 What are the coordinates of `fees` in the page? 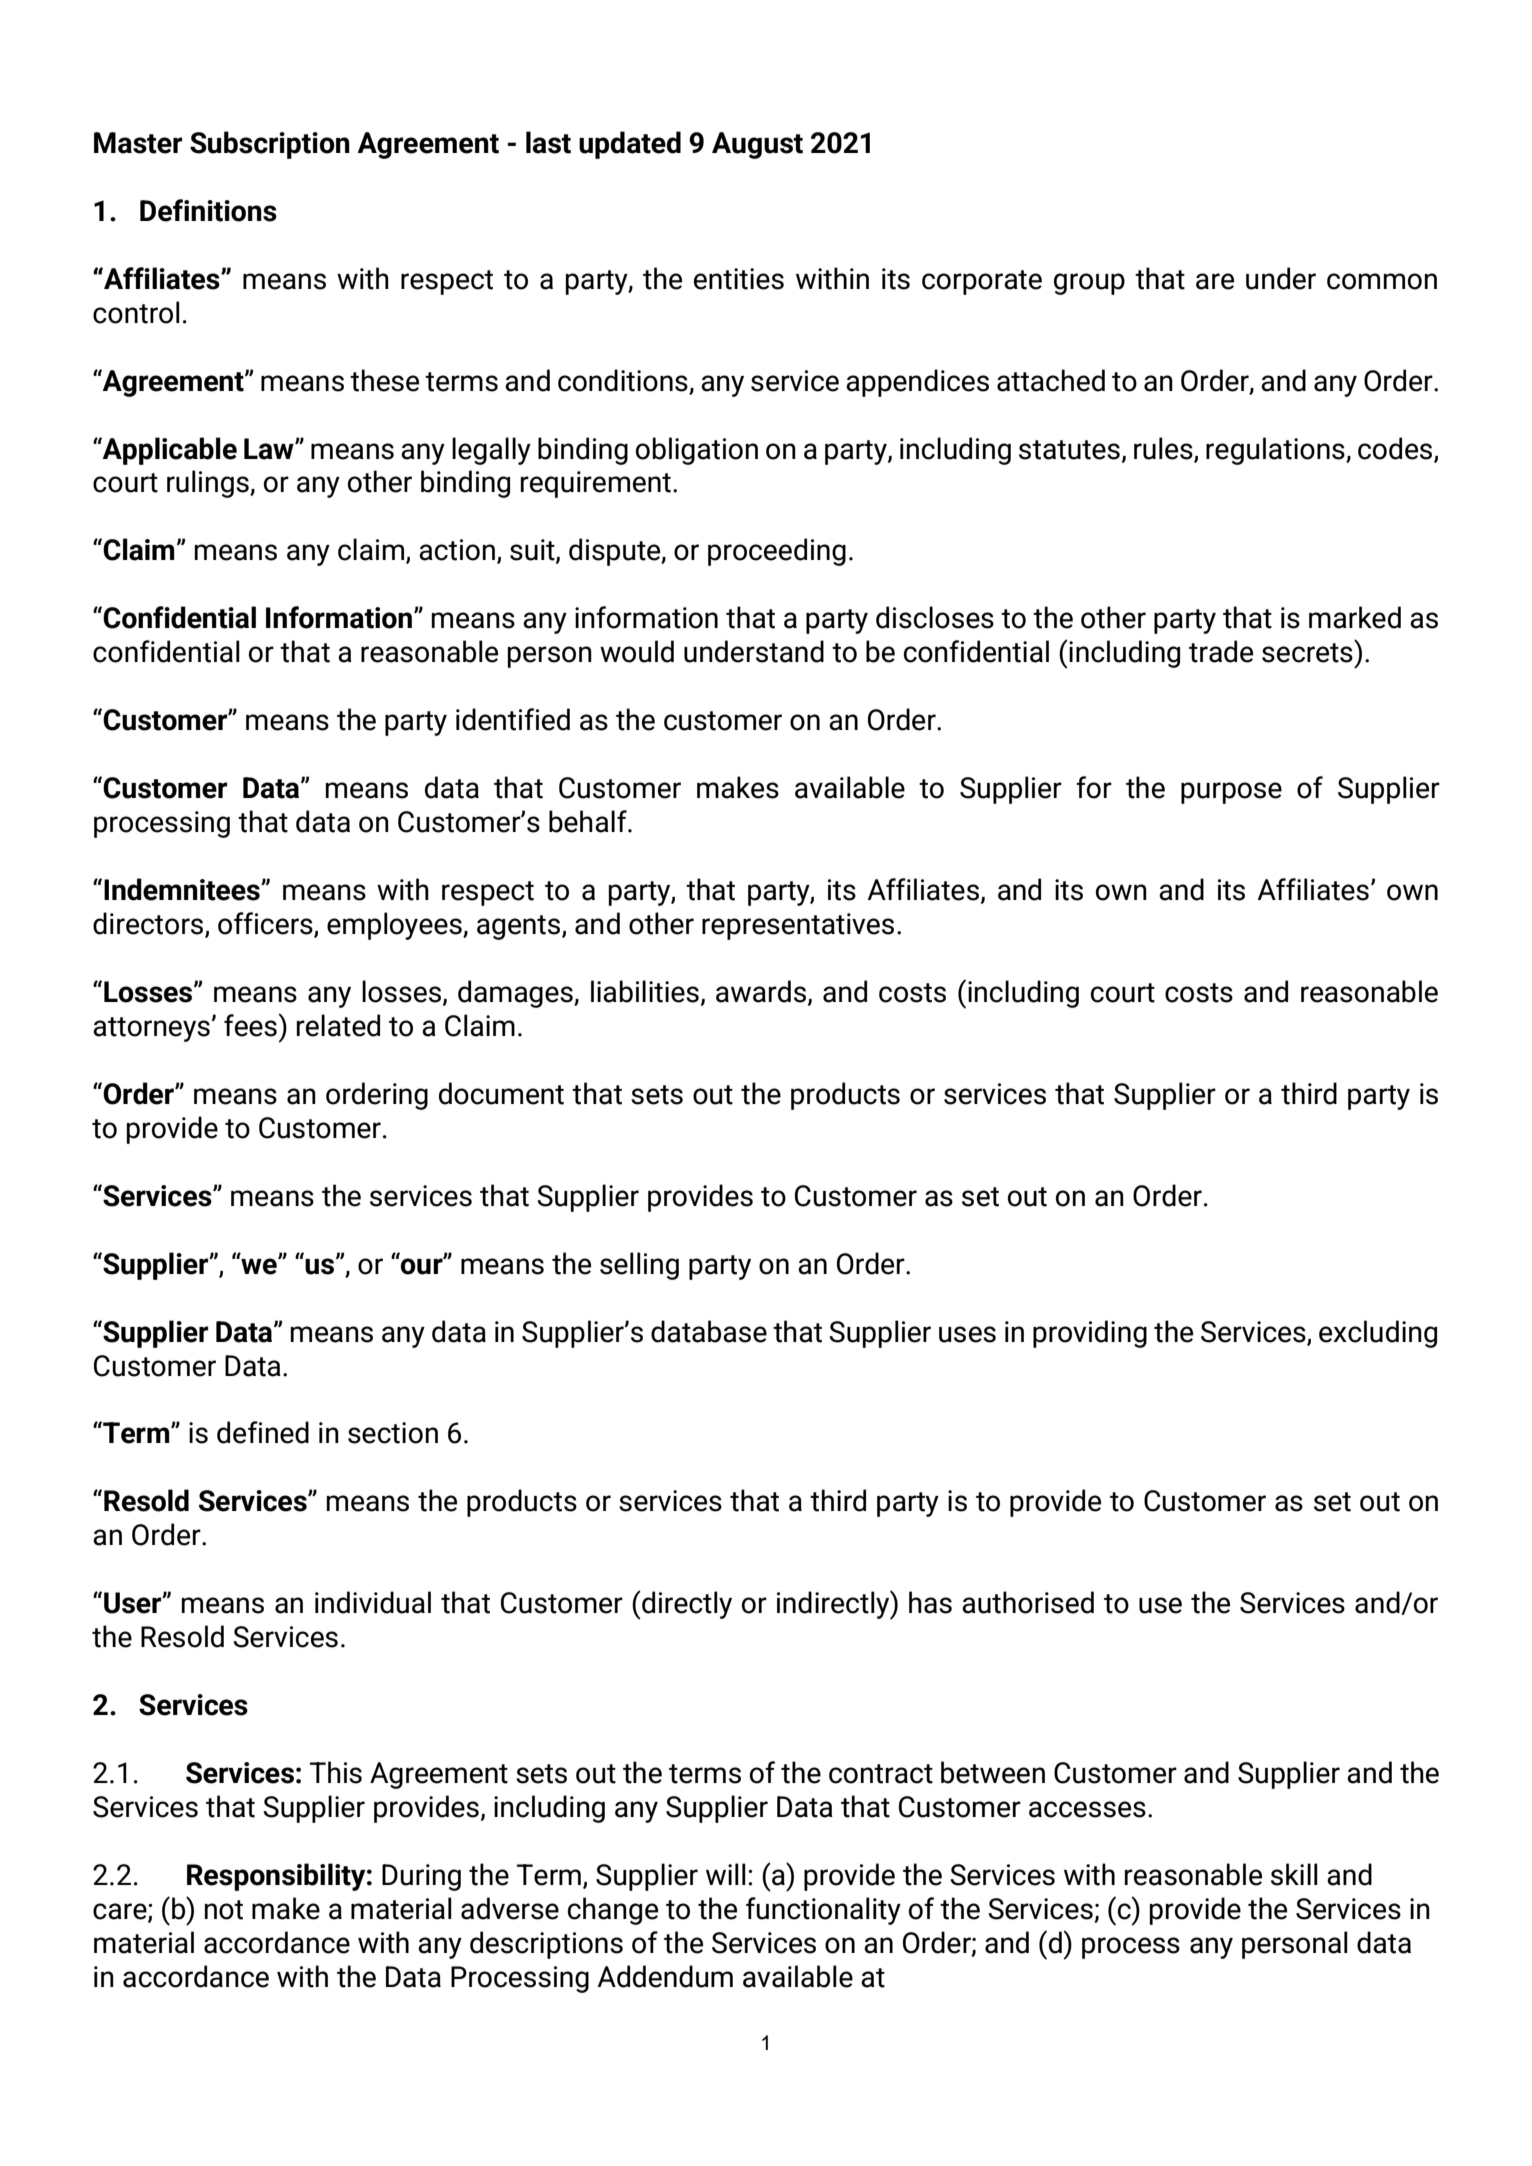 It's located at (250, 1025).
